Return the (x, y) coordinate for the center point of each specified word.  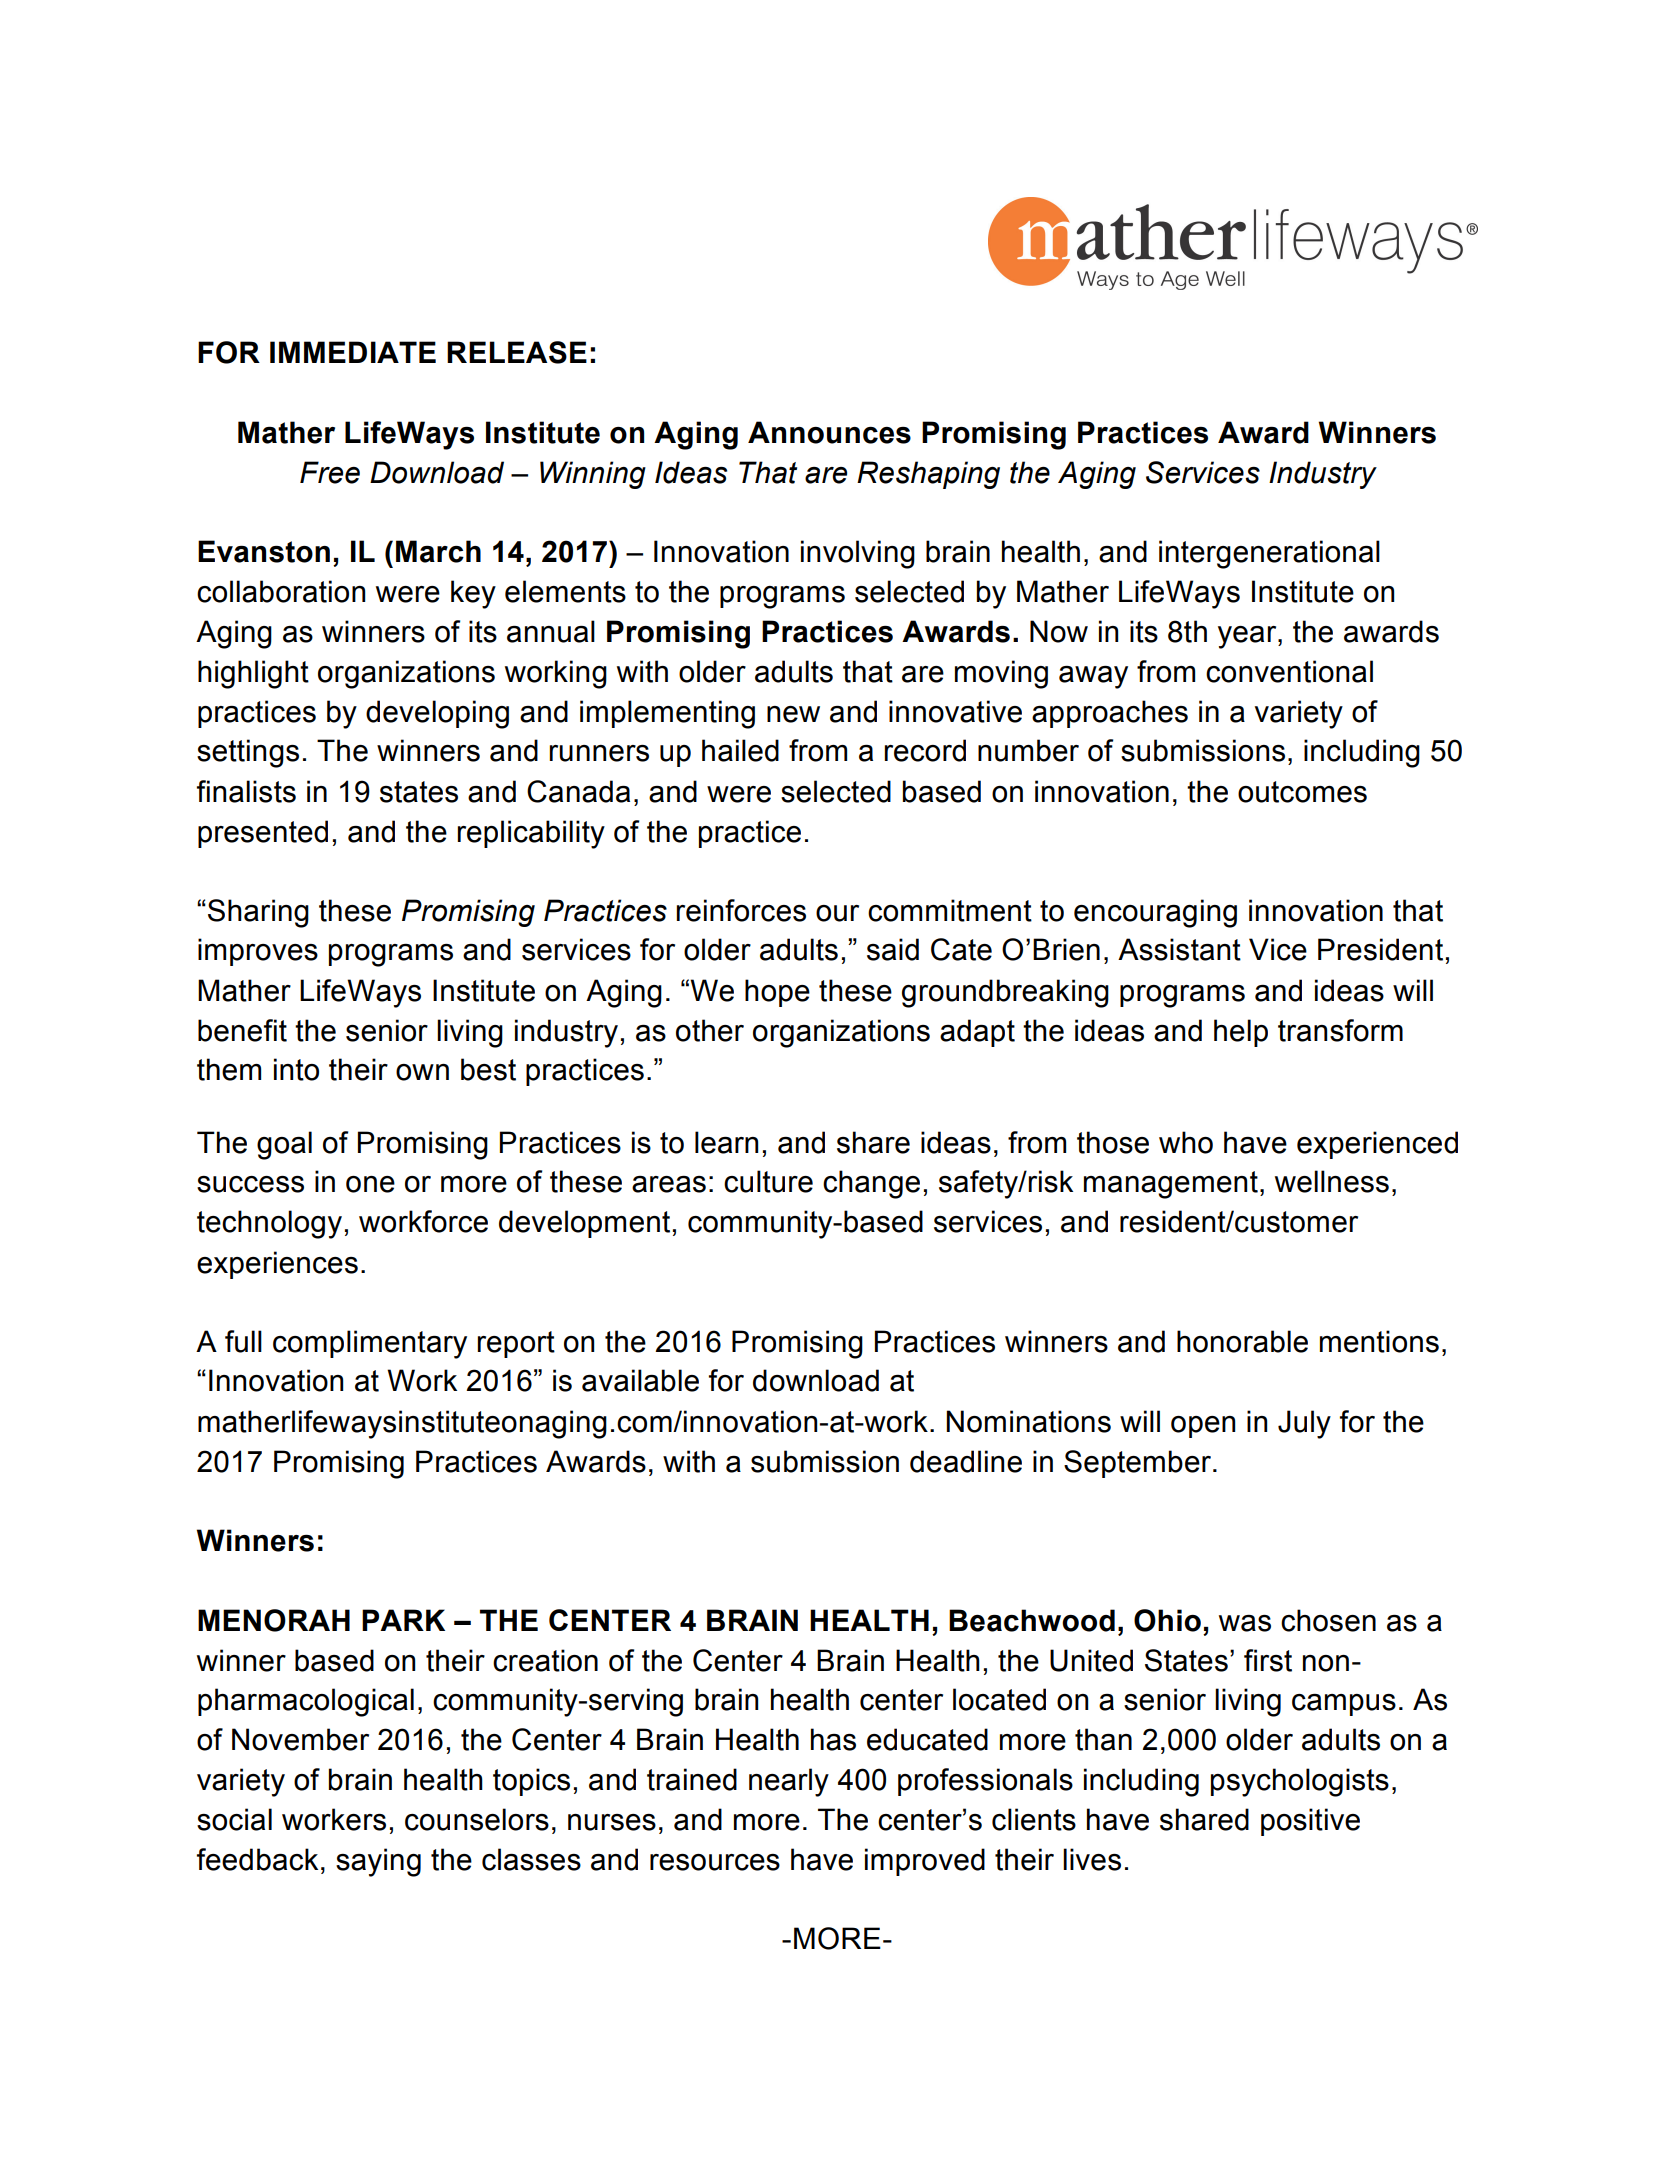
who (1186, 1142)
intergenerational (1269, 554)
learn (726, 1142)
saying (378, 1862)
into (296, 1069)
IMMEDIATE (353, 352)
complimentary (370, 1344)
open (1203, 1427)
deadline (966, 1461)
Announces (829, 432)
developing (437, 714)
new (793, 714)
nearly (789, 1782)
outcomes (1302, 792)
